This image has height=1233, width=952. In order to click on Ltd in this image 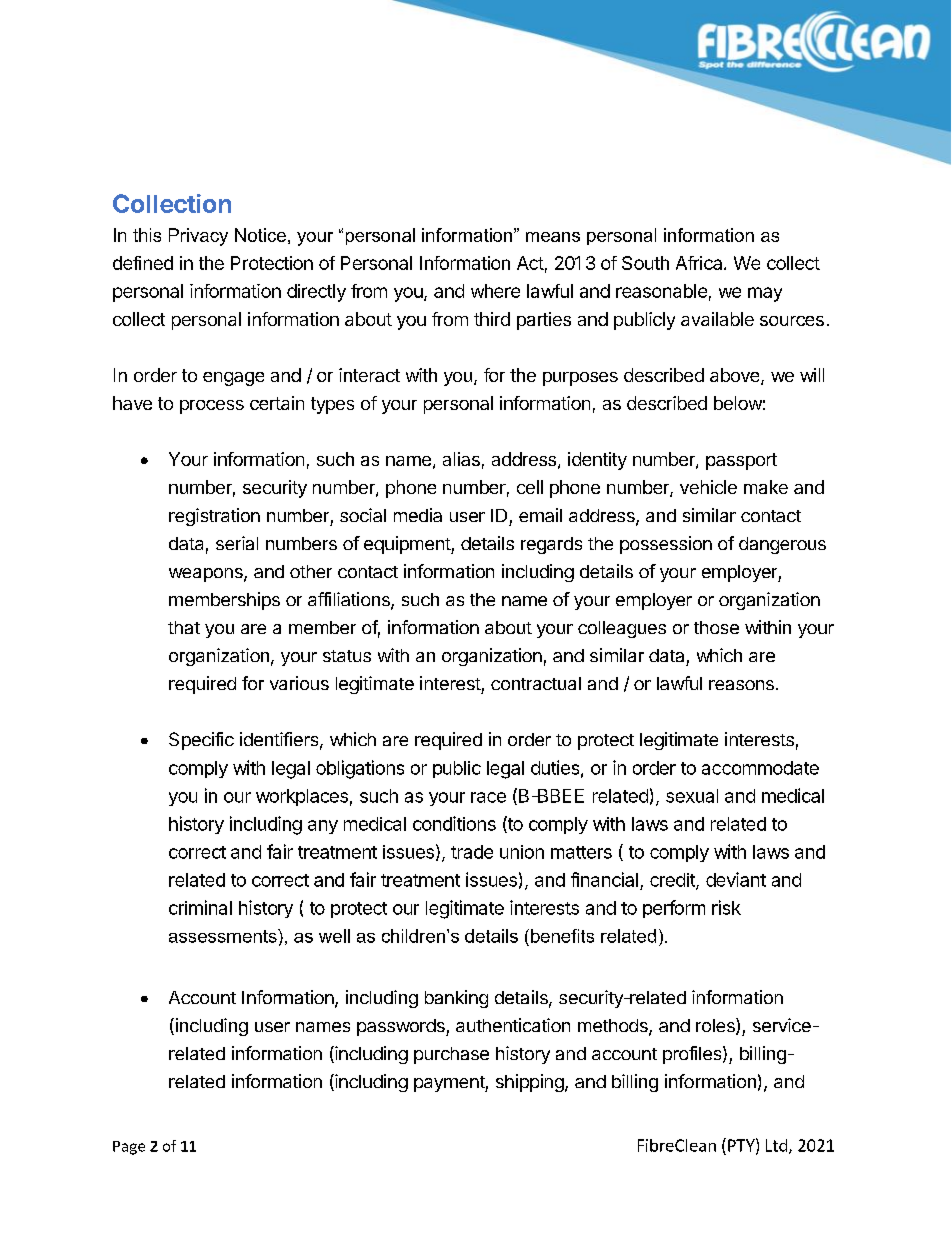, I will do `click(776, 1145)`.
